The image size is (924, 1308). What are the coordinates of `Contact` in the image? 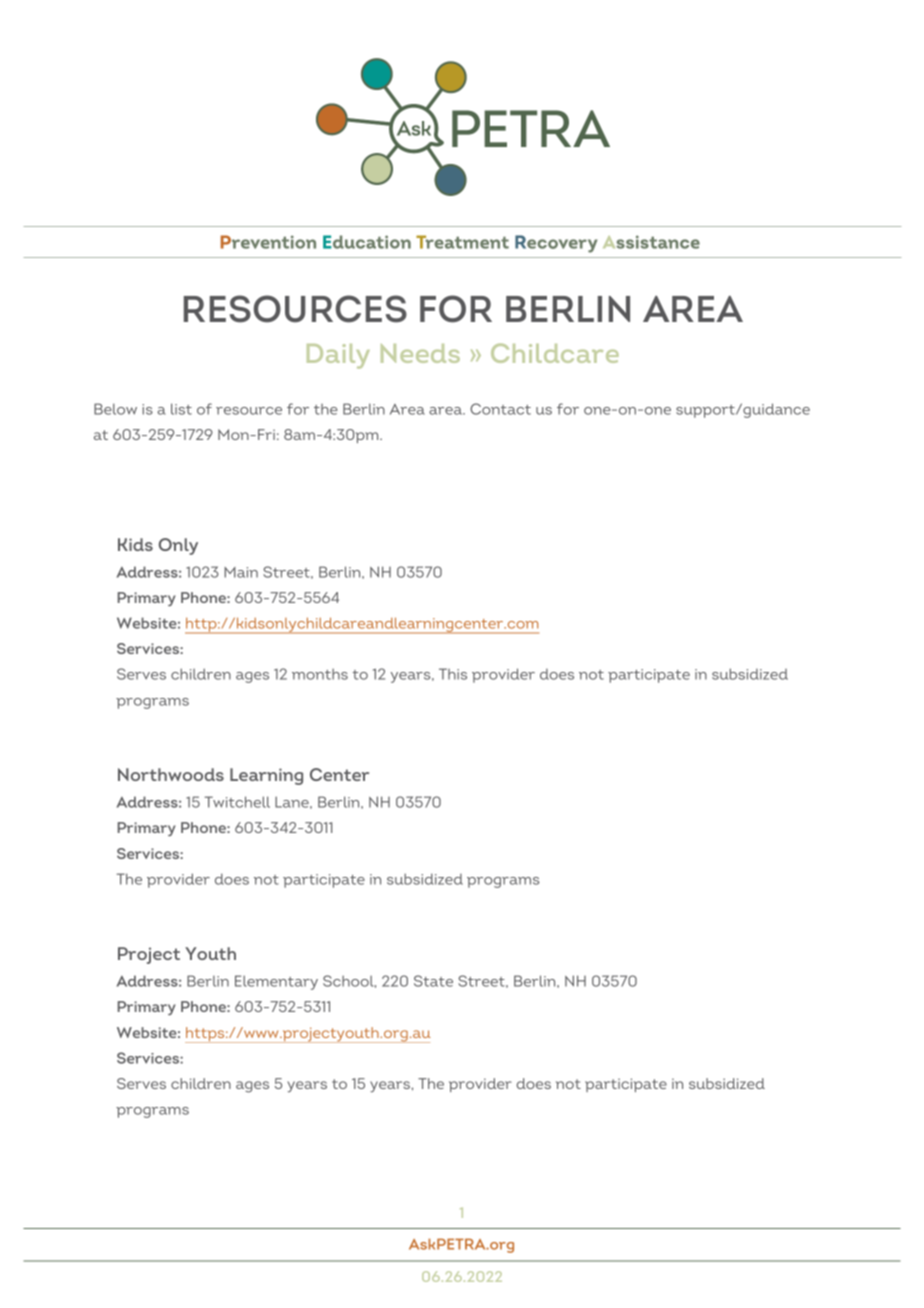 It's located at (500, 409).
